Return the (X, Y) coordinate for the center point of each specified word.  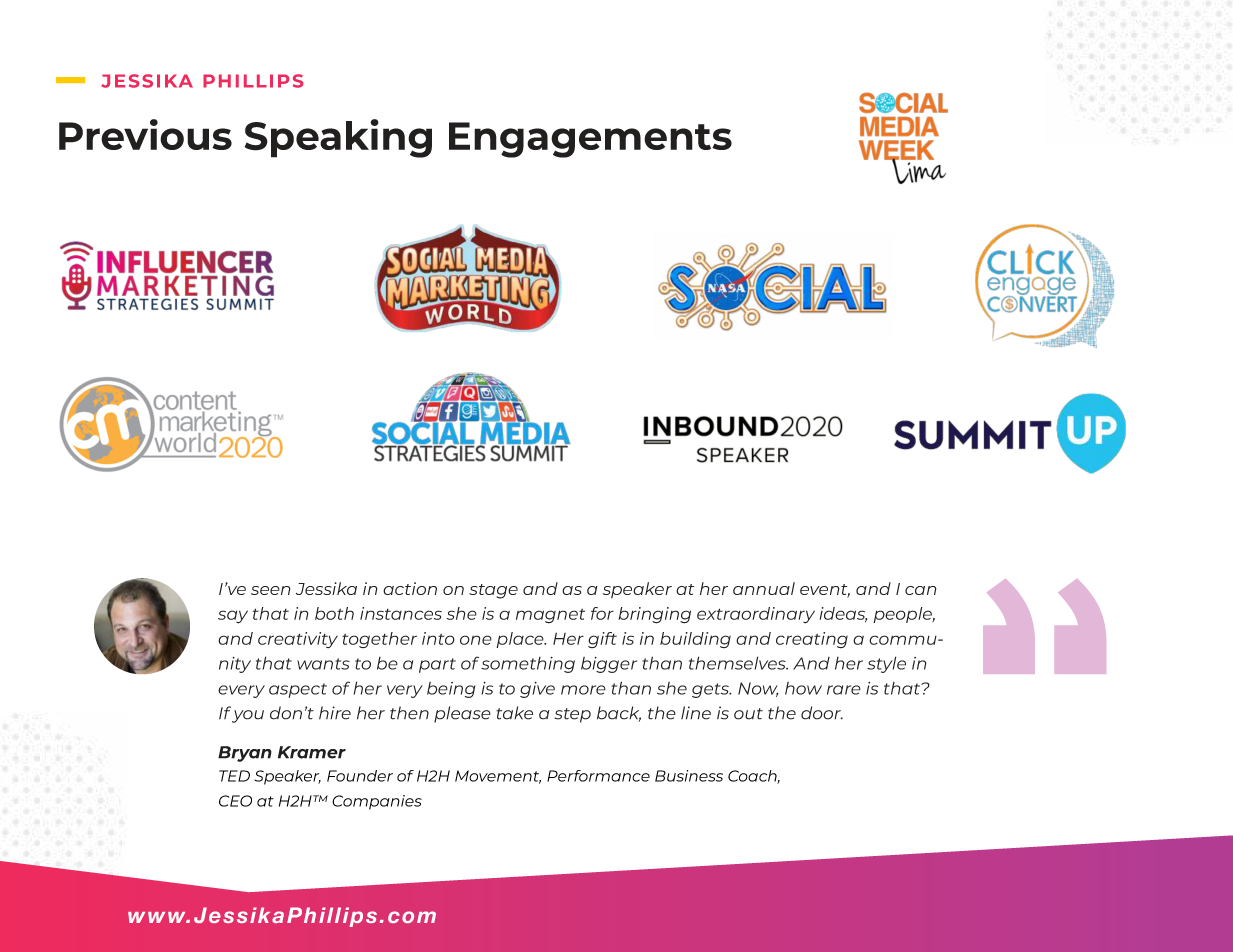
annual (764, 588)
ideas (843, 614)
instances (401, 613)
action (410, 588)
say (233, 617)
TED (234, 776)
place (521, 640)
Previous (145, 134)
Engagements (590, 140)
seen (271, 590)
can (921, 590)
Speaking (338, 138)
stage (493, 591)
